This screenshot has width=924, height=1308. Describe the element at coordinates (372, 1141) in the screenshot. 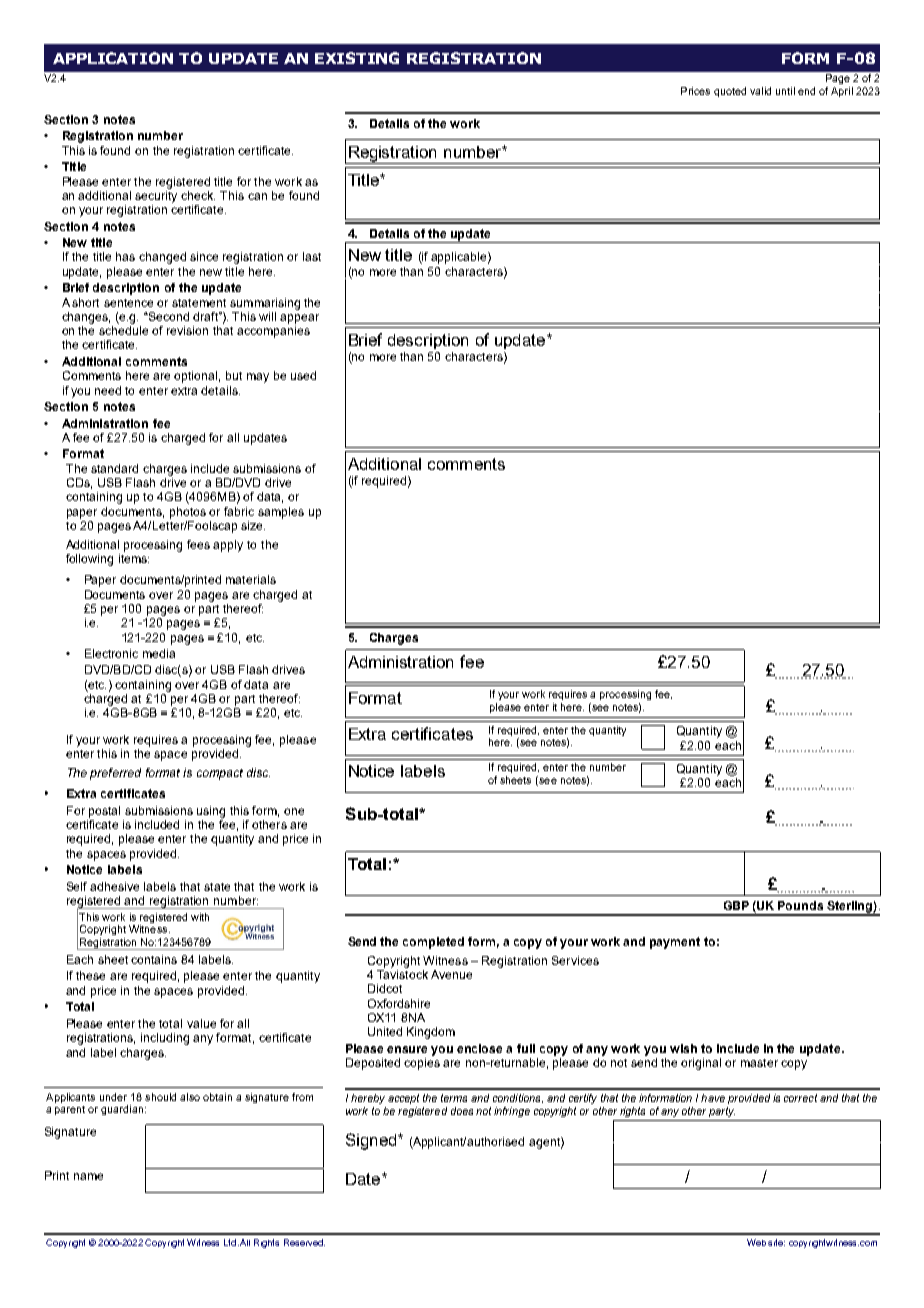

I see `Signed` at that location.
